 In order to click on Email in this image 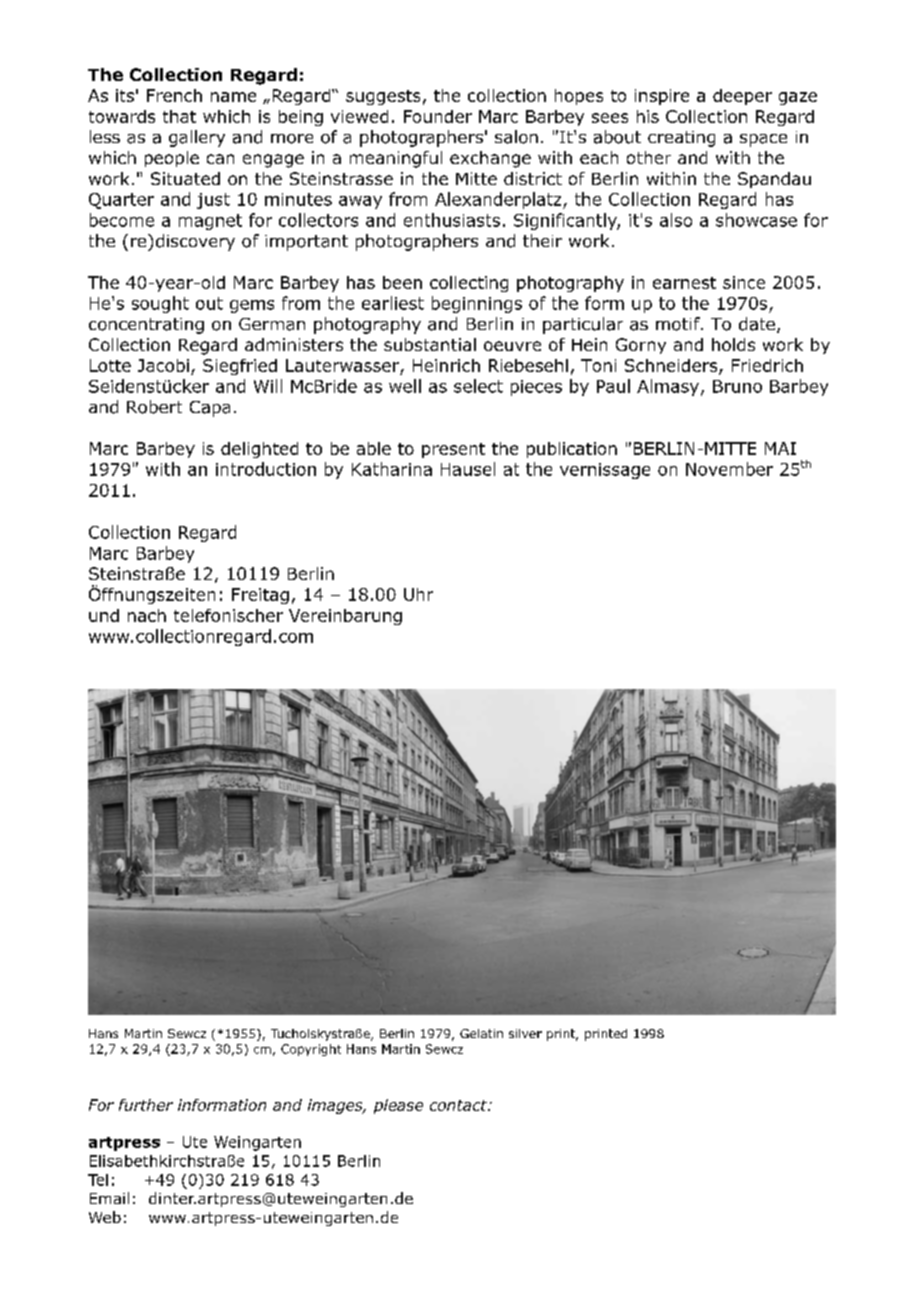, I will do `click(109, 1198)`.
